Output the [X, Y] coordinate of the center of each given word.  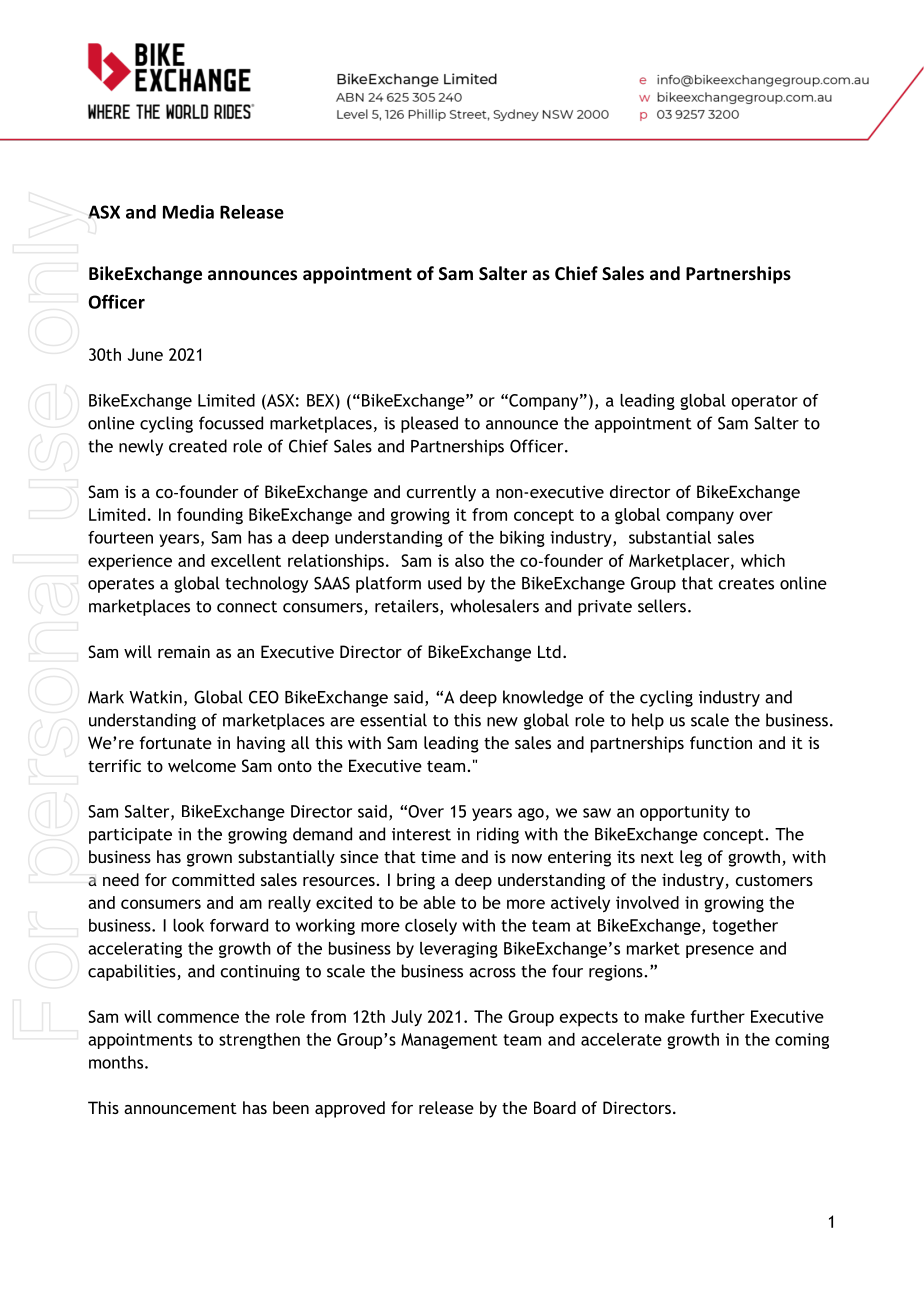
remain [184, 651]
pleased [429, 424]
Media [188, 212]
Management [449, 1041]
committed [213, 879]
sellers [662, 606]
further [717, 1016]
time [438, 856]
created [198, 446]
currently [441, 493]
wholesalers [494, 606]
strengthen [259, 1041]
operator [765, 402]
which [763, 560]
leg [691, 858]
